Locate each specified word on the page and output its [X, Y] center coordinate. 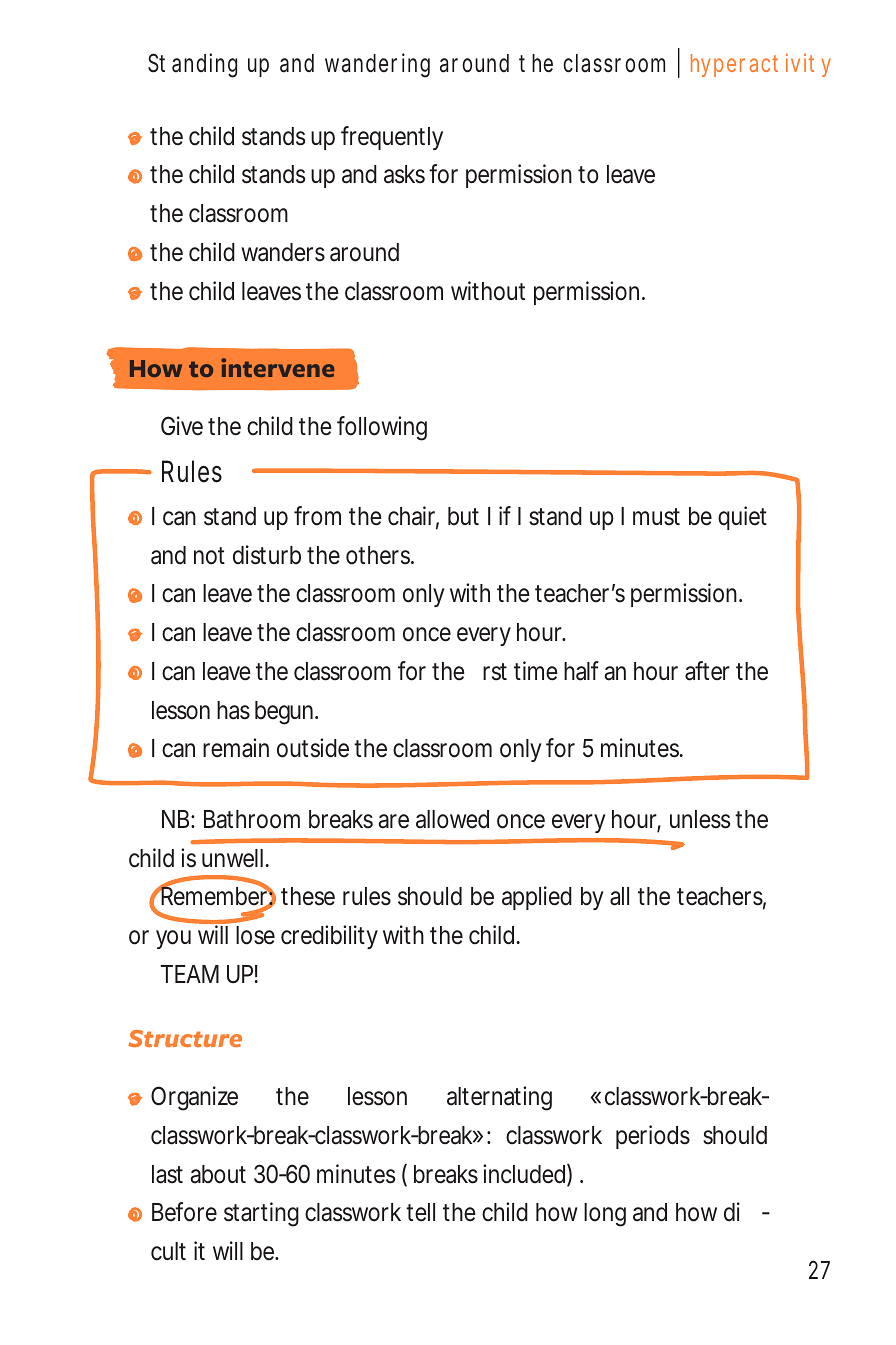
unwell [232, 858]
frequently [392, 138]
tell [420, 1212]
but [463, 516]
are [394, 821]
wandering [377, 65]
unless [700, 819]
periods [653, 1137]
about [218, 1174]
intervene [277, 367]
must [656, 517]
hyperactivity [761, 65]
